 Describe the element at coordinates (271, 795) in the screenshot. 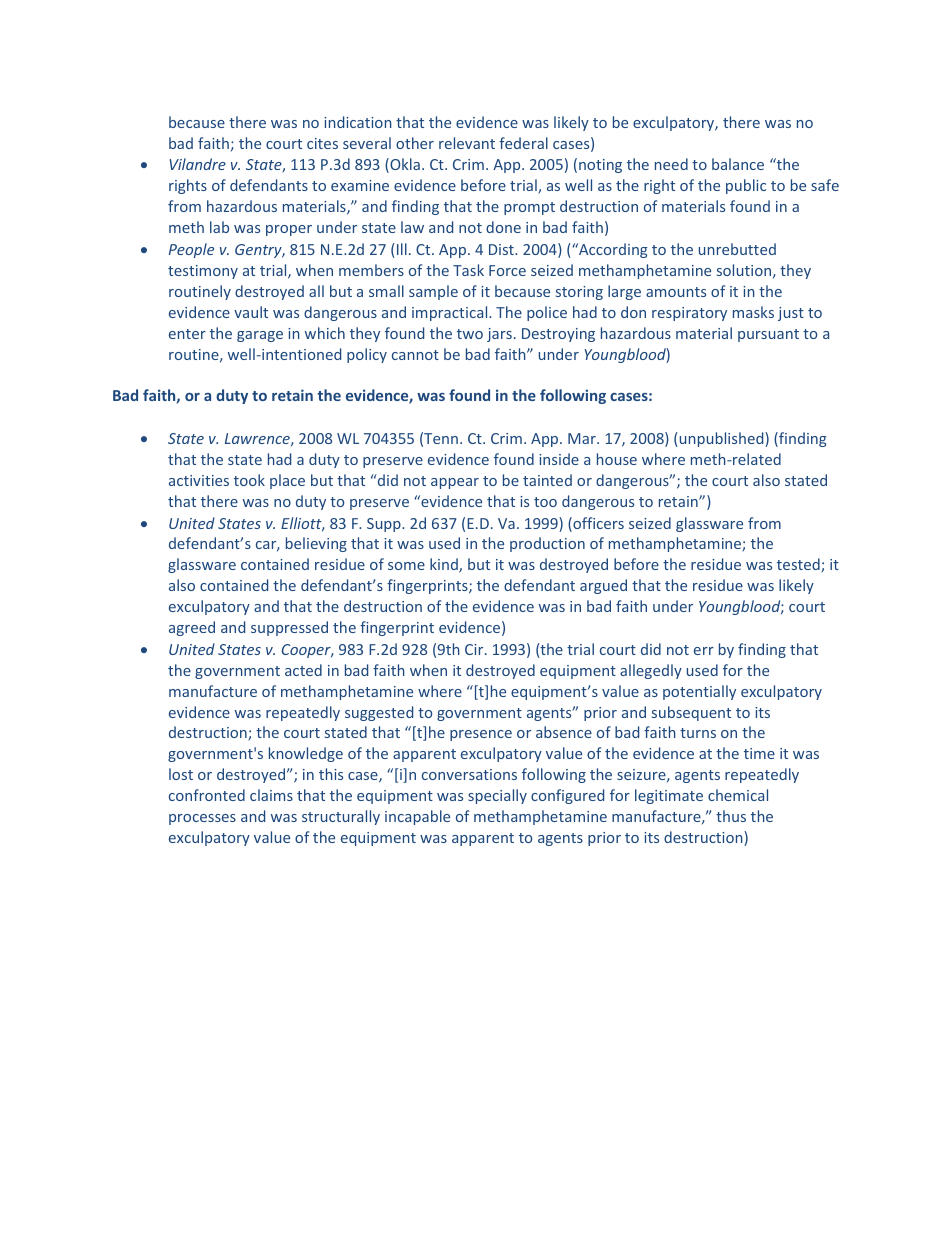

I see `claims` at that location.
